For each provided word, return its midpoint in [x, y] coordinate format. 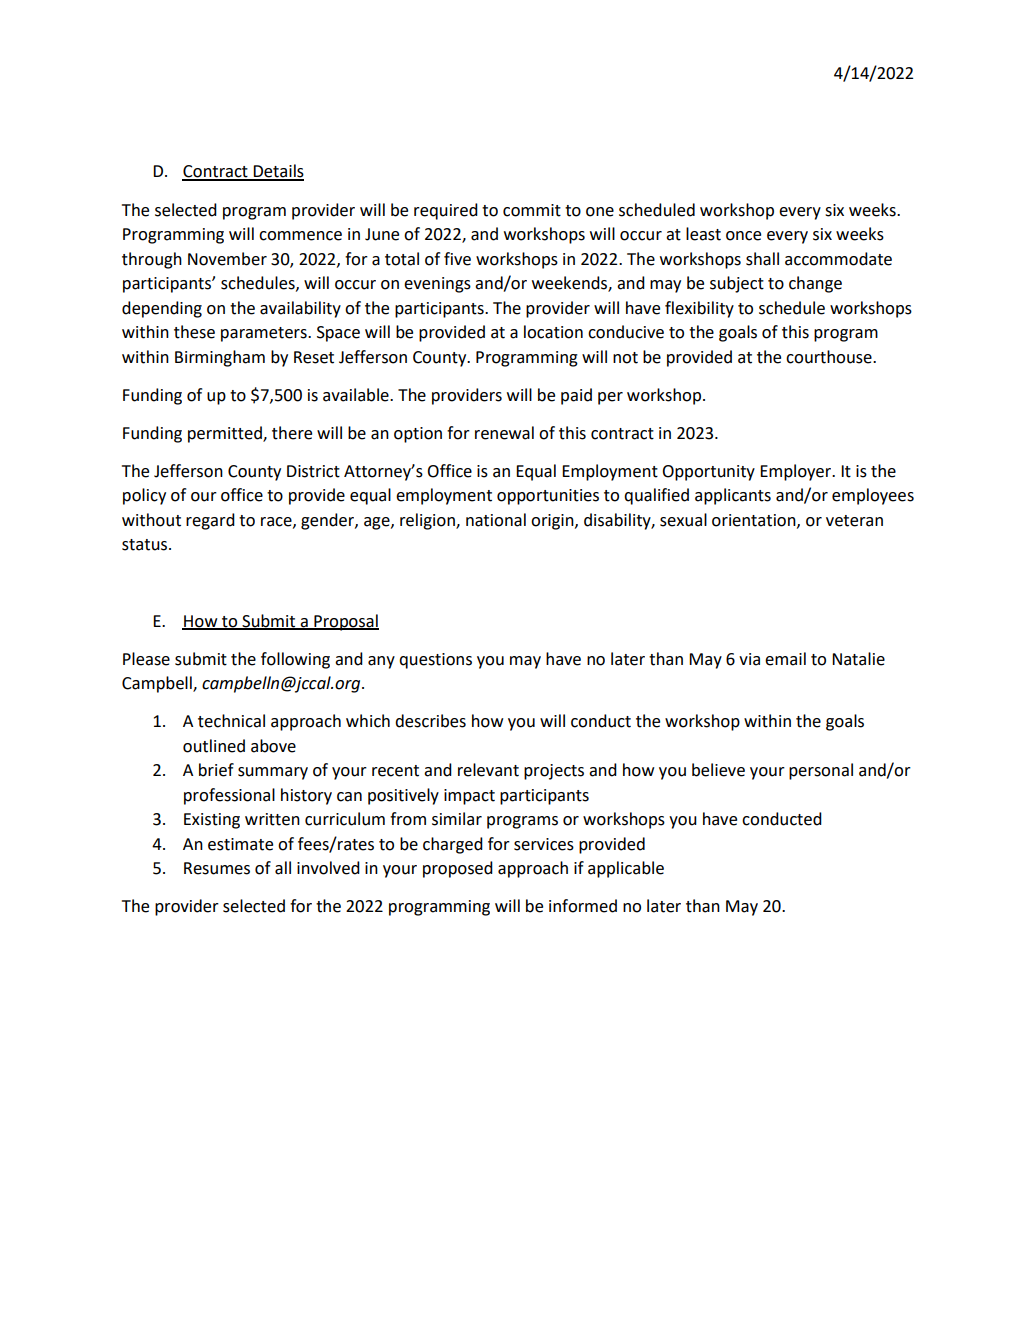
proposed [458, 869]
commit [532, 210]
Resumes [217, 868]
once [743, 236]
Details [278, 172]
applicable [626, 869]
